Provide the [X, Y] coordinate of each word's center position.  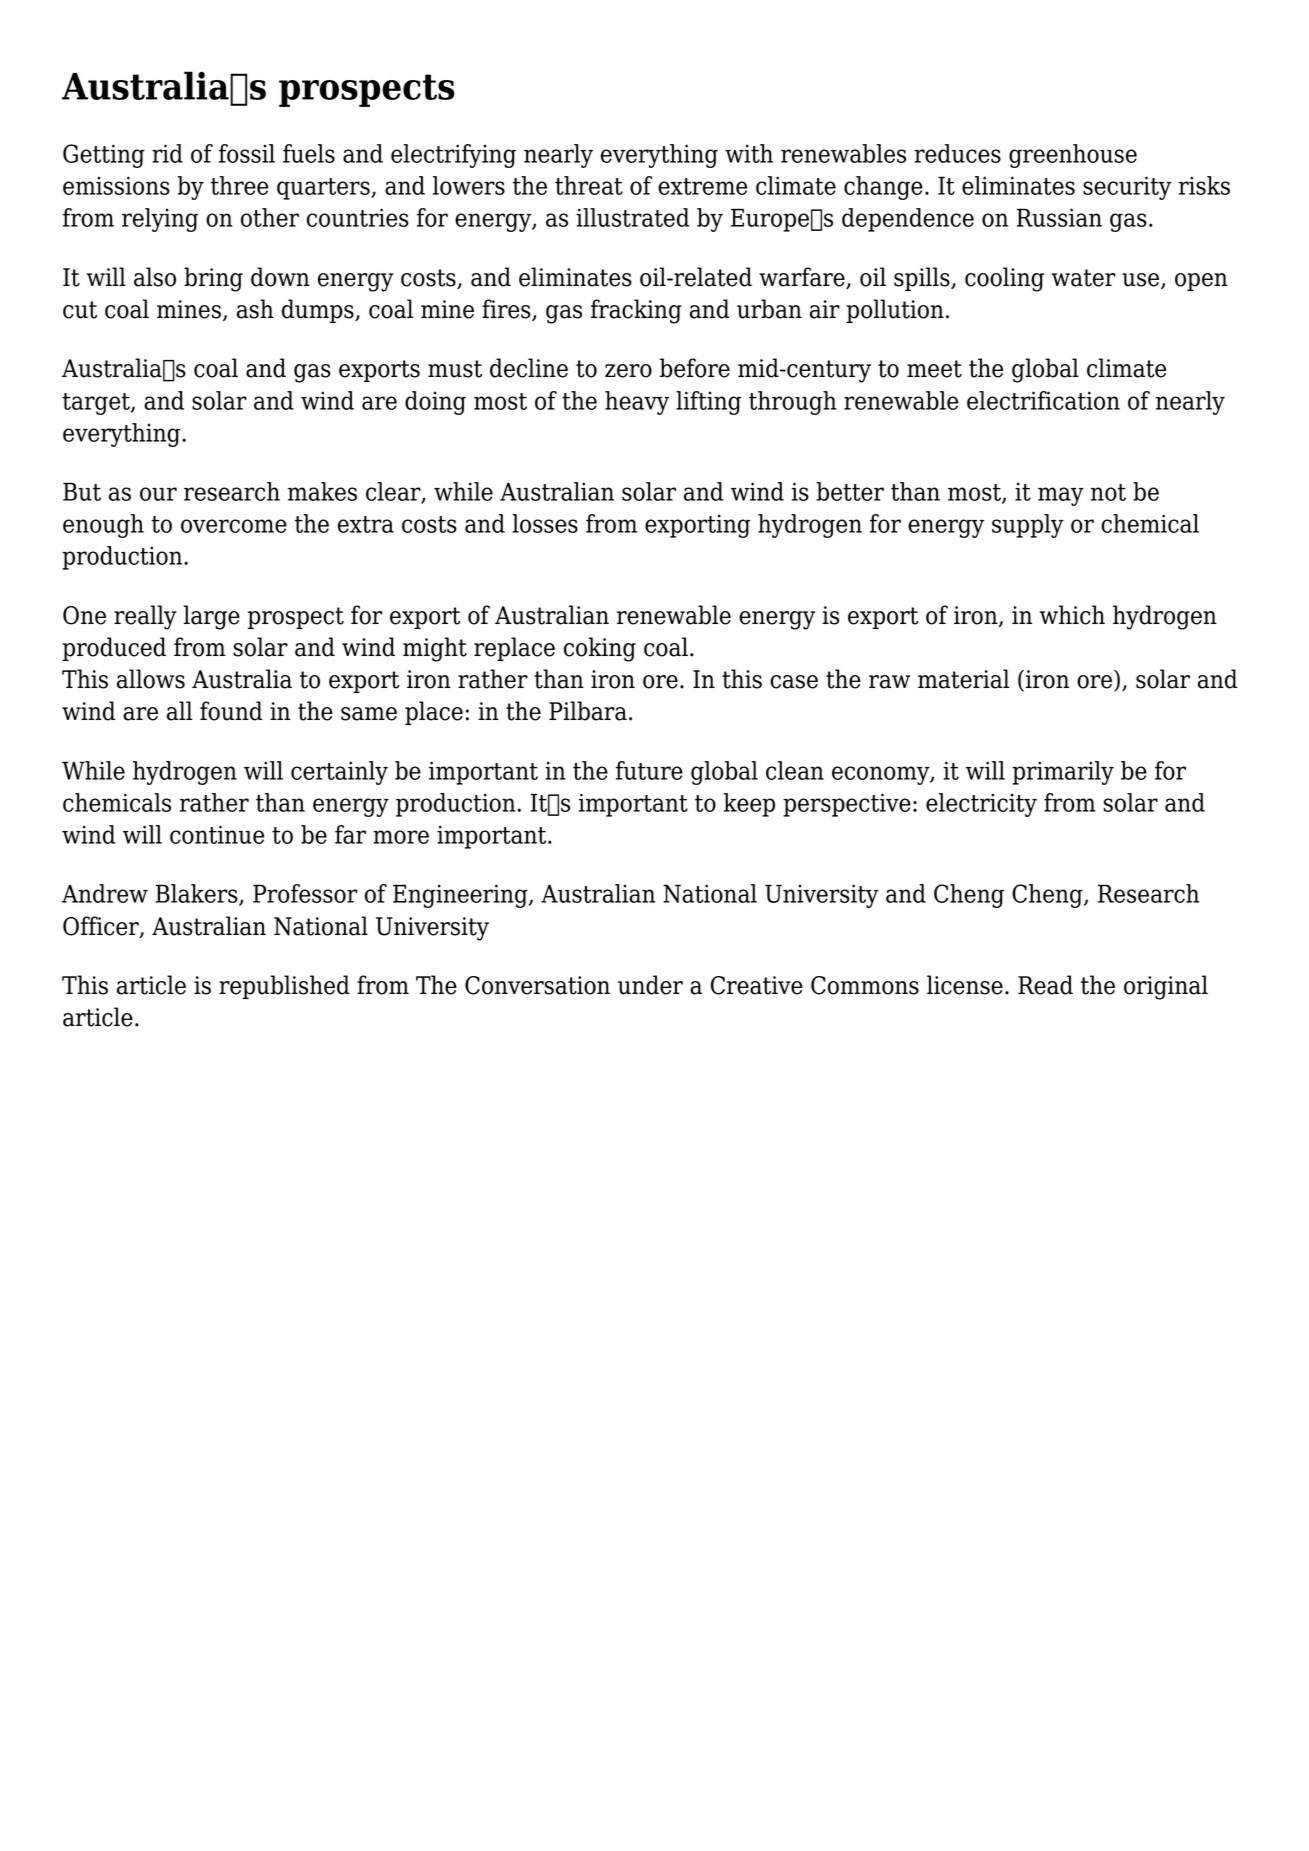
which [1072, 615]
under [650, 985]
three [239, 185]
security [1127, 188]
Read [1045, 985]
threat [589, 185]
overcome [234, 526]
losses [545, 523]
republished [284, 987]
